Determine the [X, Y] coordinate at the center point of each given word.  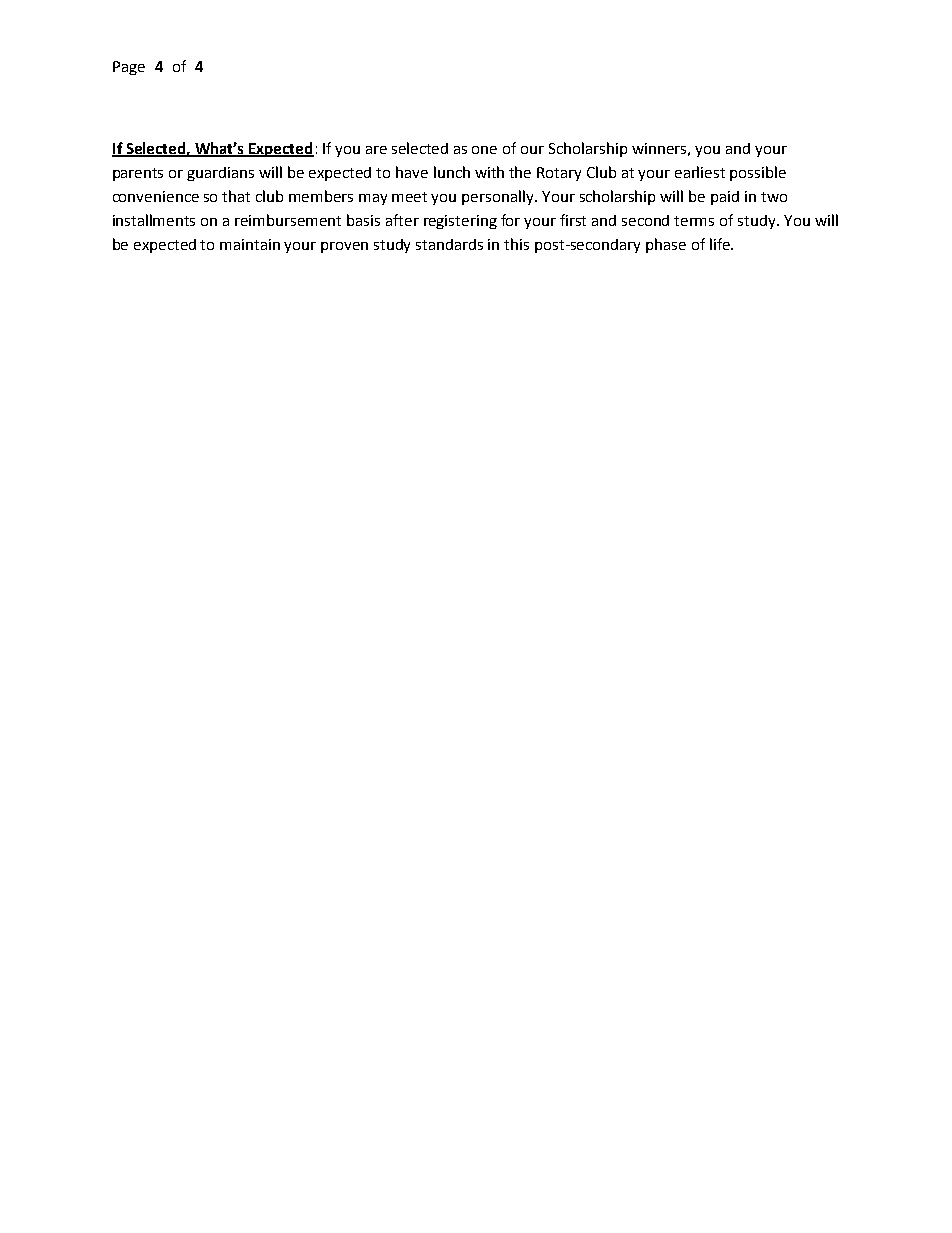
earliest [700, 172]
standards [449, 244]
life [721, 244]
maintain [250, 244]
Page [129, 68]
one [484, 150]
